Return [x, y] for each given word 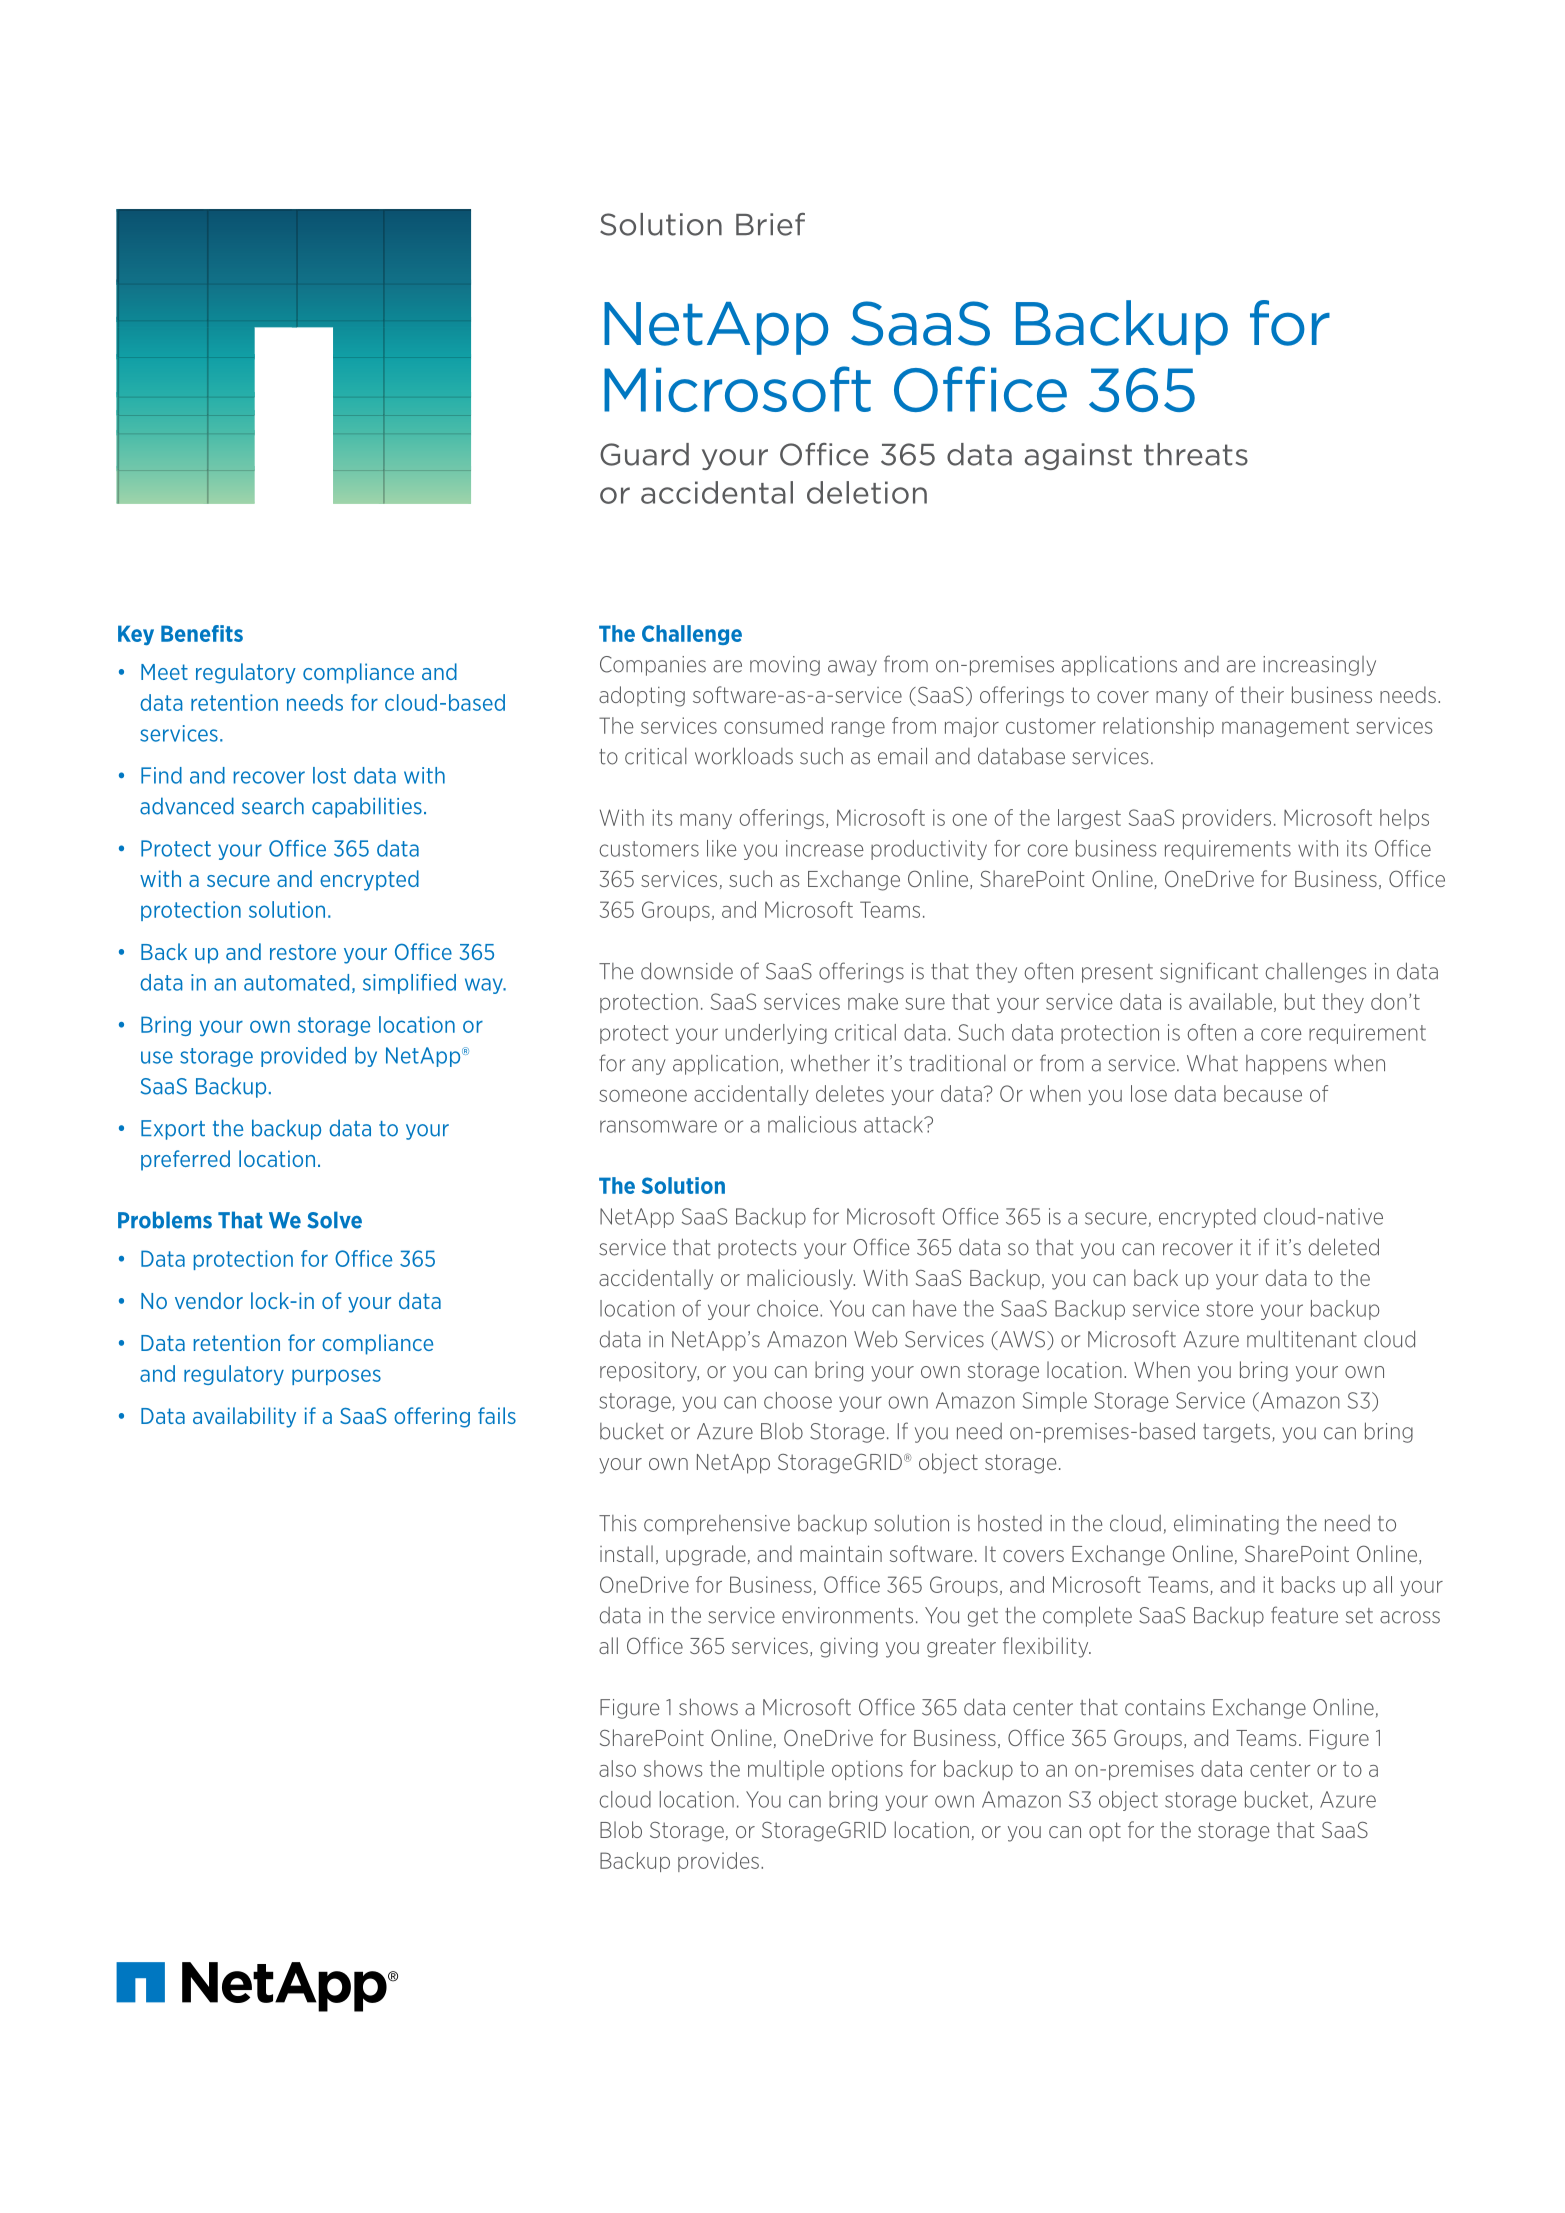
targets [1238, 1433]
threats [1196, 454]
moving [785, 666]
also [617, 1768]
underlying [776, 1034]
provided [303, 1057]
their [1262, 694]
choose [798, 1400]
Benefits [202, 633]
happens [1286, 1065]
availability [244, 1417]
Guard [644, 454]
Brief [770, 224]
